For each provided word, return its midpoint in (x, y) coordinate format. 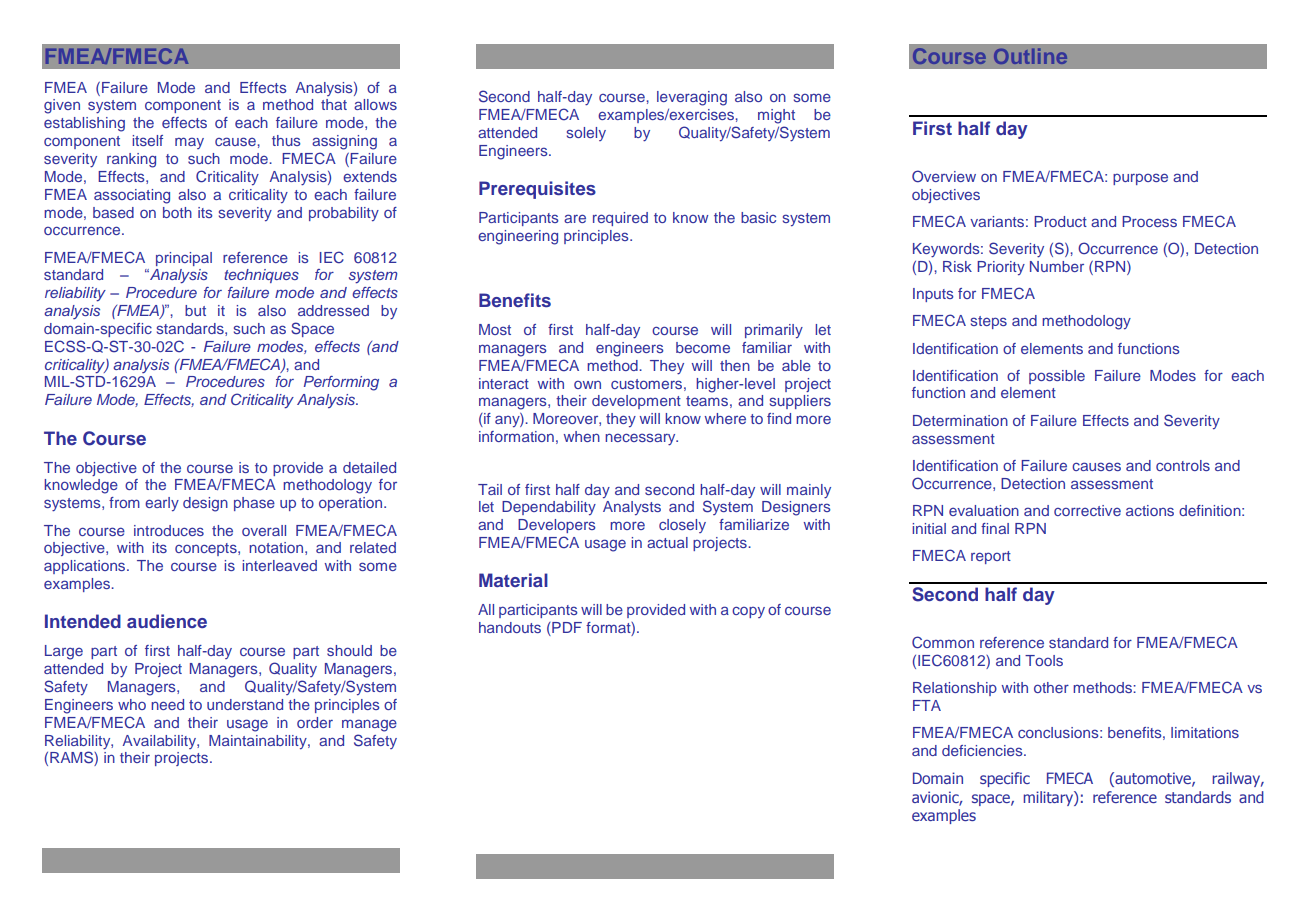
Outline (1030, 56)
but (195, 310)
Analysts (632, 508)
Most (495, 329)
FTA (927, 705)
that (334, 104)
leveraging (692, 98)
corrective (1087, 510)
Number (1057, 266)
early (162, 504)
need (167, 704)
